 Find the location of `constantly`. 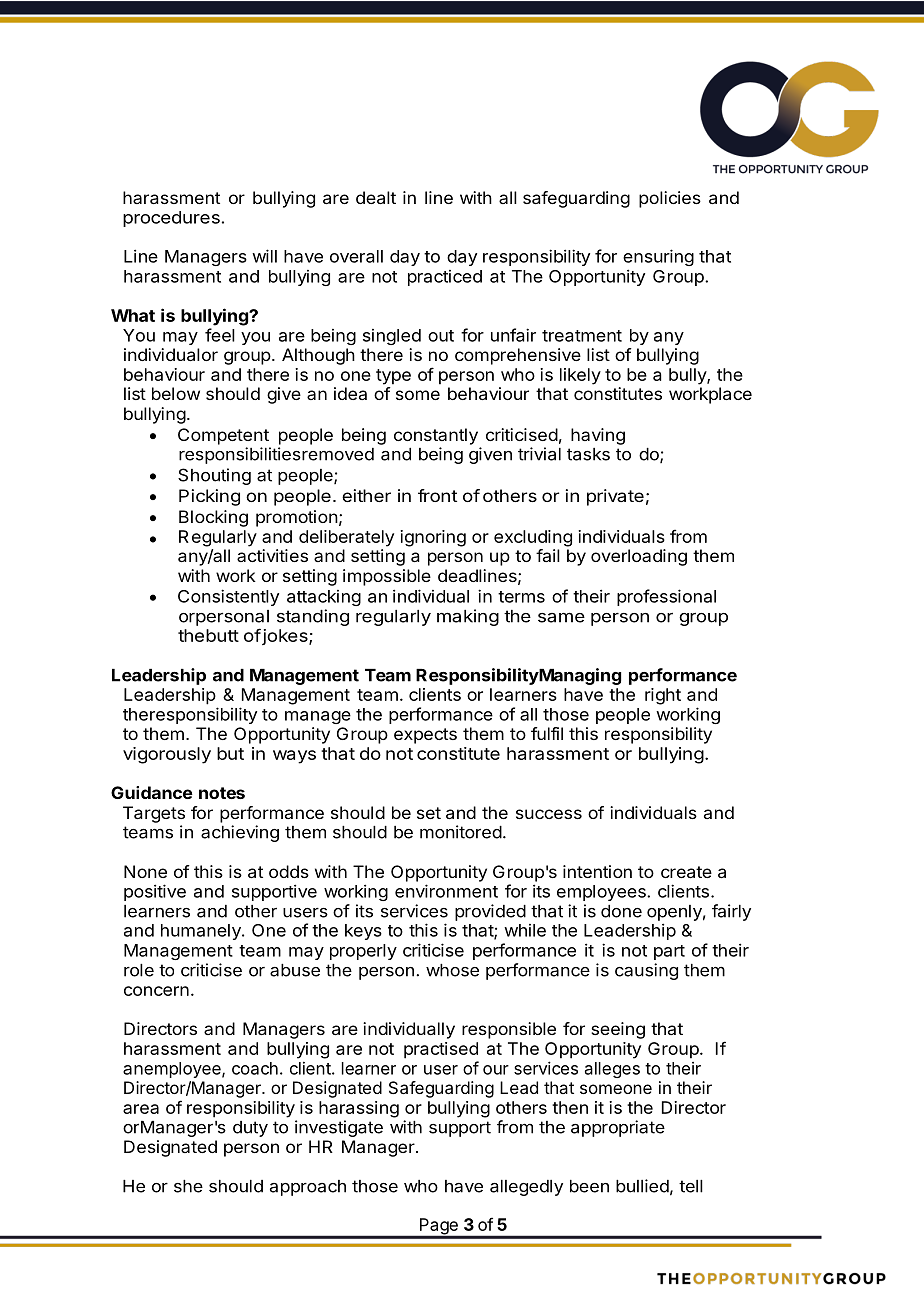

constantly is located at coordinates (436, 436).
